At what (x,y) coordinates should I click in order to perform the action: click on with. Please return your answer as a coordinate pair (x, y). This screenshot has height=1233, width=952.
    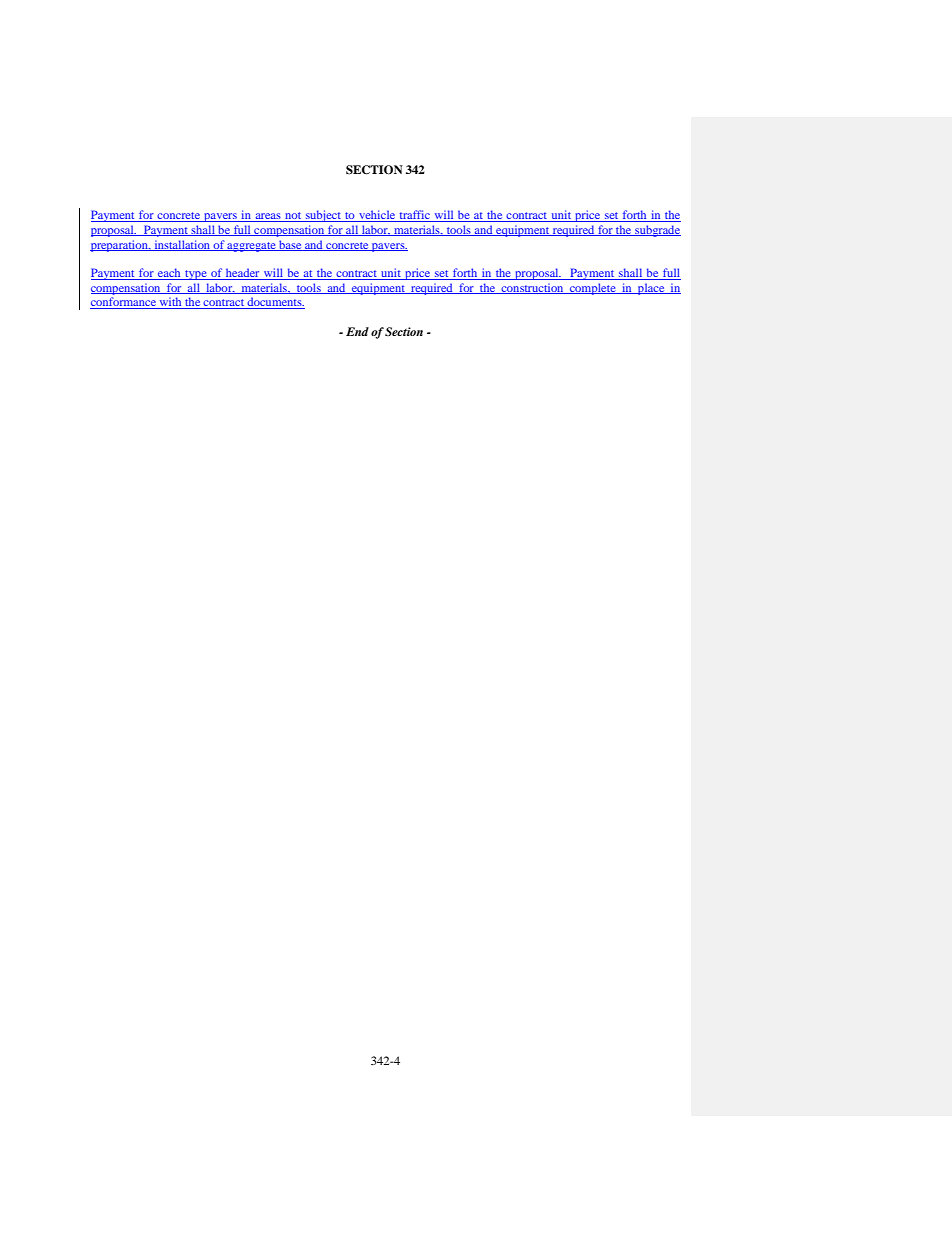
    Looking at the image, I should click on (171, 303).
